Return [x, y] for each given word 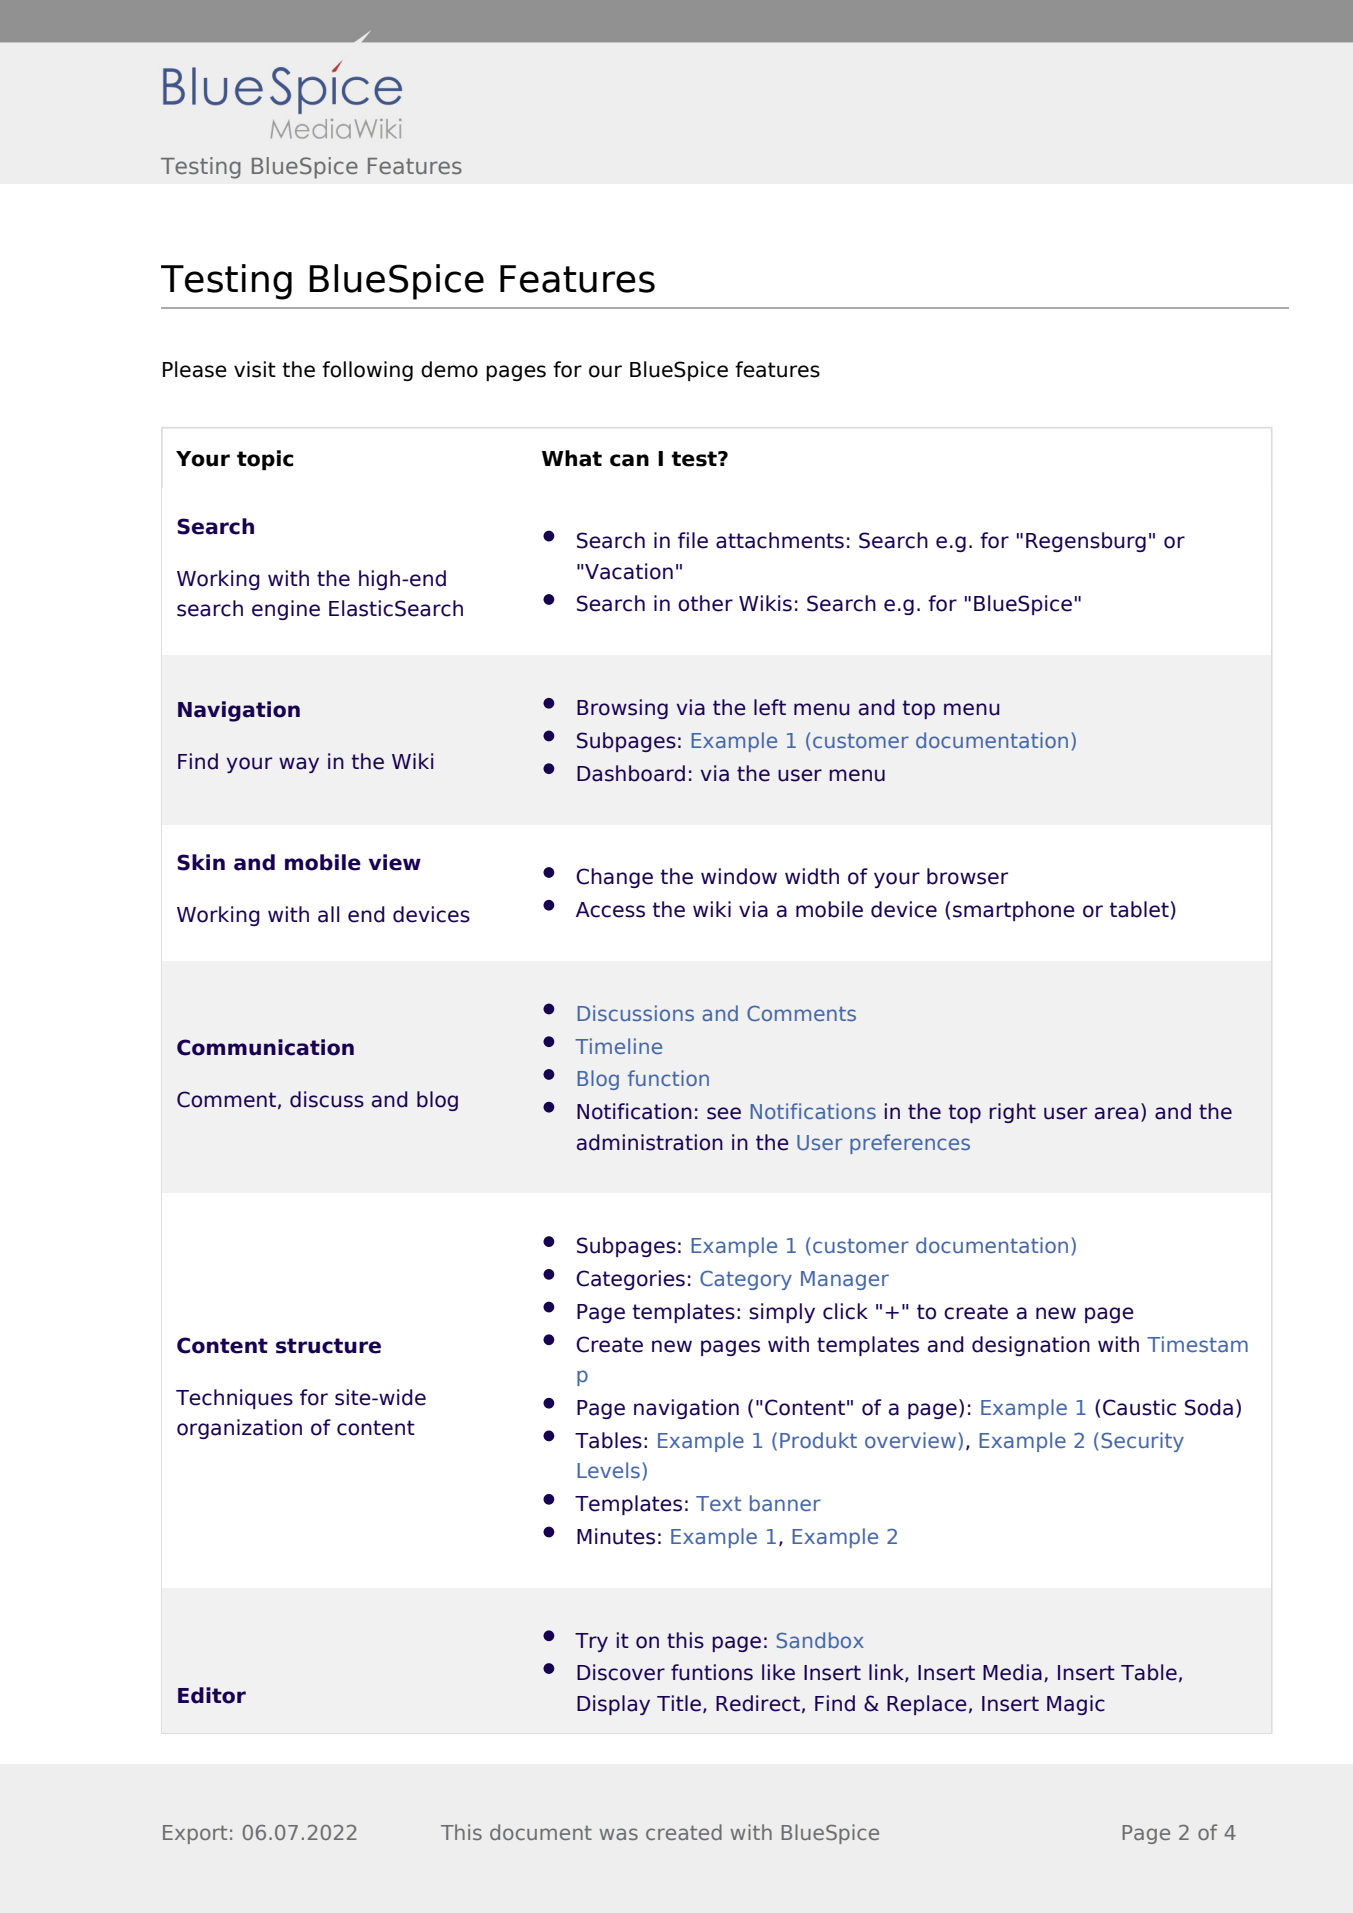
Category [746, 1280]
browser [967, 876]
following [367, 371]
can [629, 460]
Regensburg [1086, 542]
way [299, 765]
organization [239, 1429]
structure [328, 1346]
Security [1142, 1442]
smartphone [1014, 911]
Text [718, 1503]
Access [610, 910]
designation [1031, 1346]
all [328, 914]
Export [195, 1834]
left [770, 707]
